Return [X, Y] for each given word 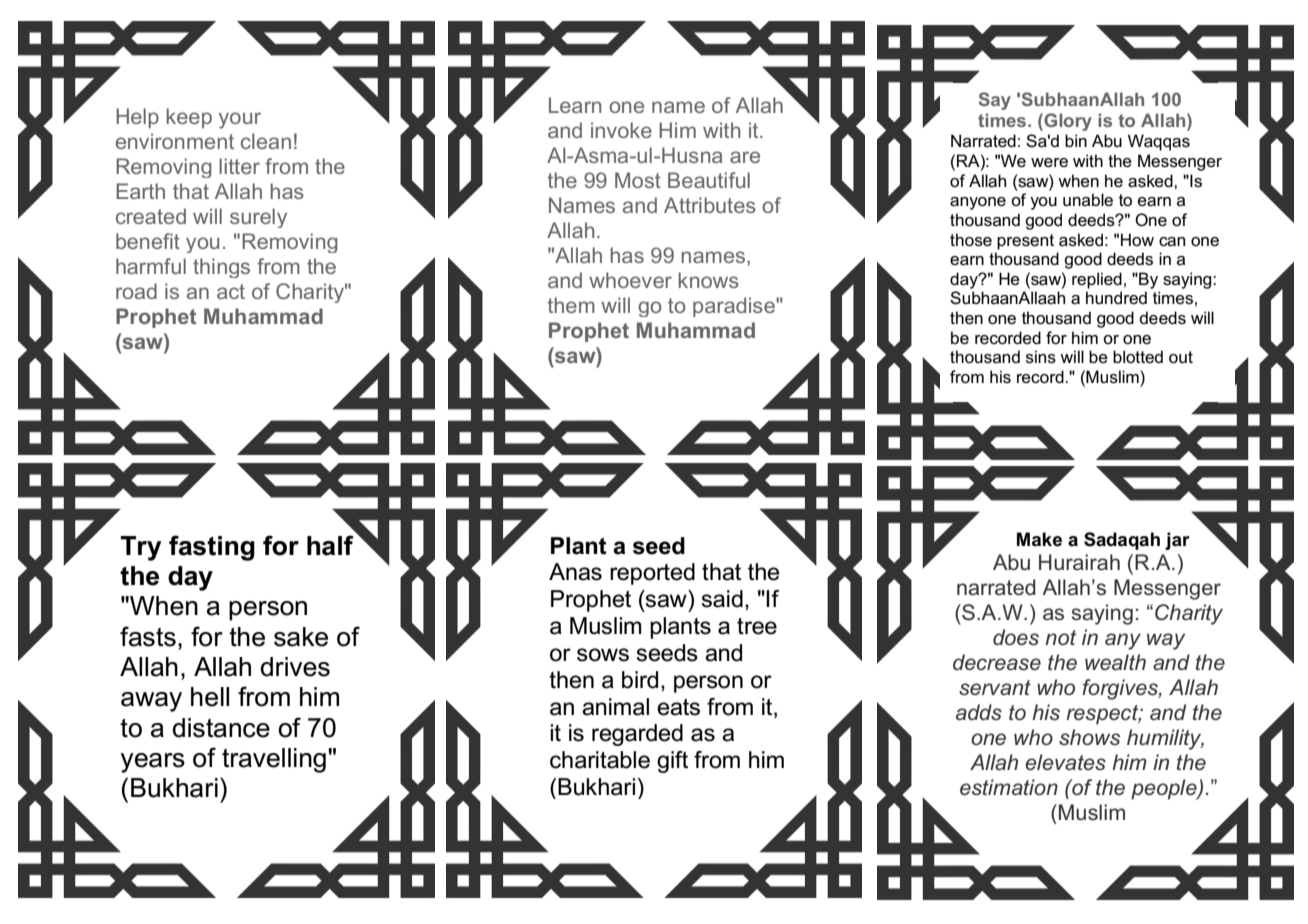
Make [1039, 539]
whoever [630, 280]
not [1060, 637]
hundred [1116, 297]
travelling [274, 760]
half [330, 545]
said [722, 599]
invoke [621, 130]
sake [301, 637]
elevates [1065, 762]
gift [672, 762]
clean [266, 141]
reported [652, 574]
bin [1076, 140]
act [231, 291]
